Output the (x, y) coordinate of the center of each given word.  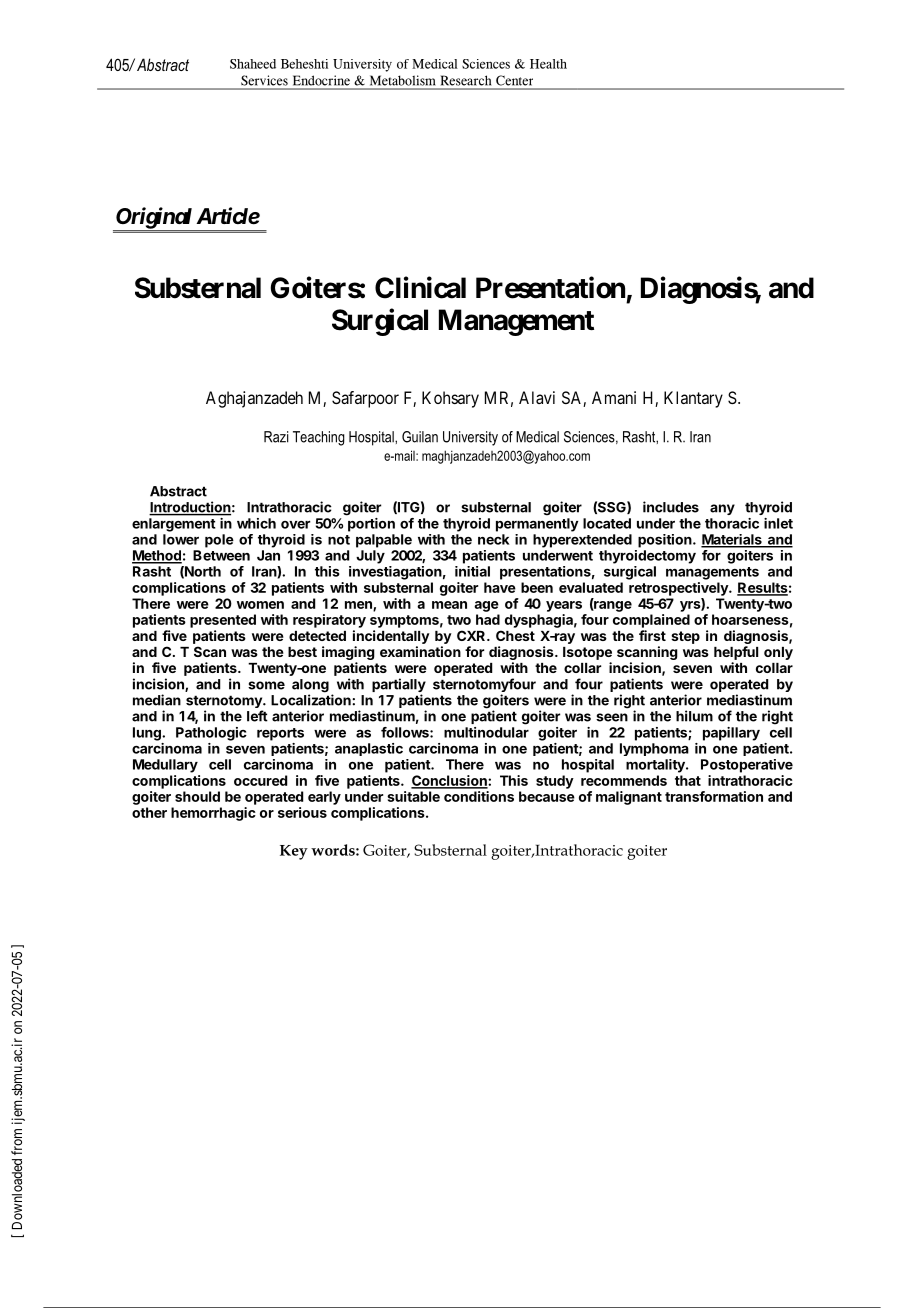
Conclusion (450, 781)
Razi (276, 437)
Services (264, 80)
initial (472, 571)
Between (221, 555)
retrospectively (679, 589)
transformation (714, 796)
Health (548, 64)
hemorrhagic (213, 814)
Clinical (420, 287)
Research (466, 81)
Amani (614, 397)
